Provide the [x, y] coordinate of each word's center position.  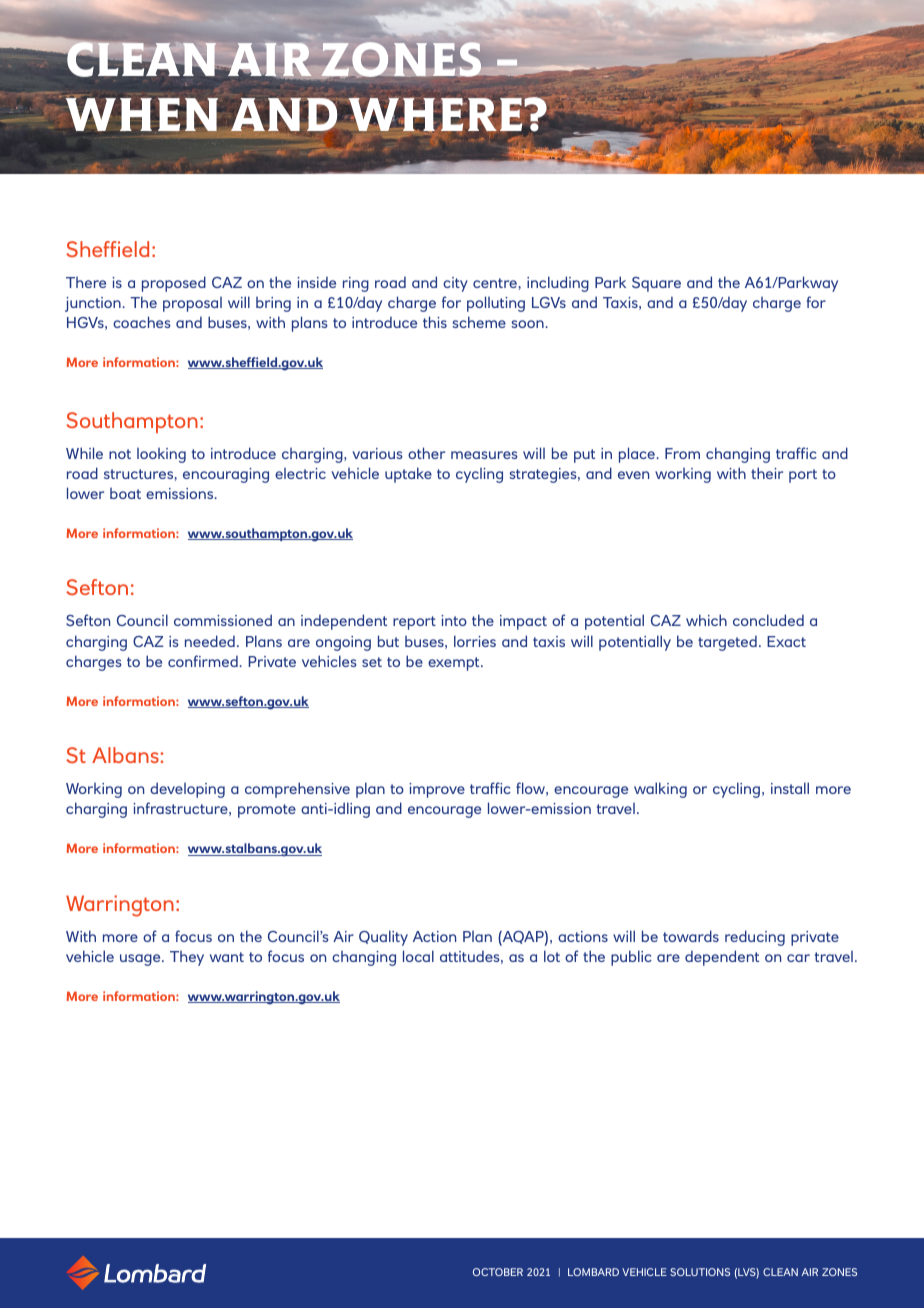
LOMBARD [593, 1272]
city [455, 284]
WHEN [141, 113]
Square [656, 284]
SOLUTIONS [700, 1272]
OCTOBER [498, 1272]
